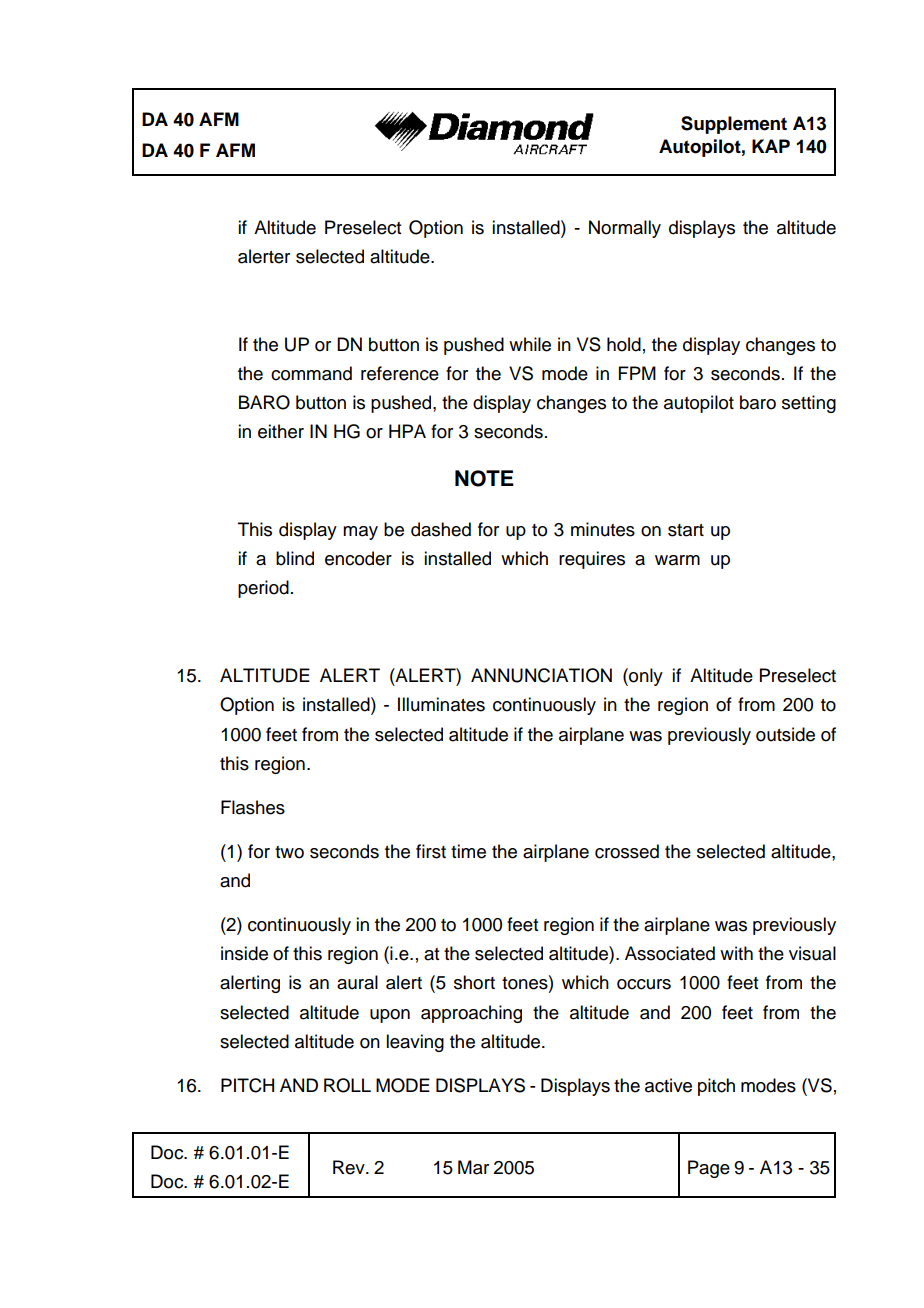  Describe the element at coordinates (311, 373) in the screenshot. I see `command` at that location.
